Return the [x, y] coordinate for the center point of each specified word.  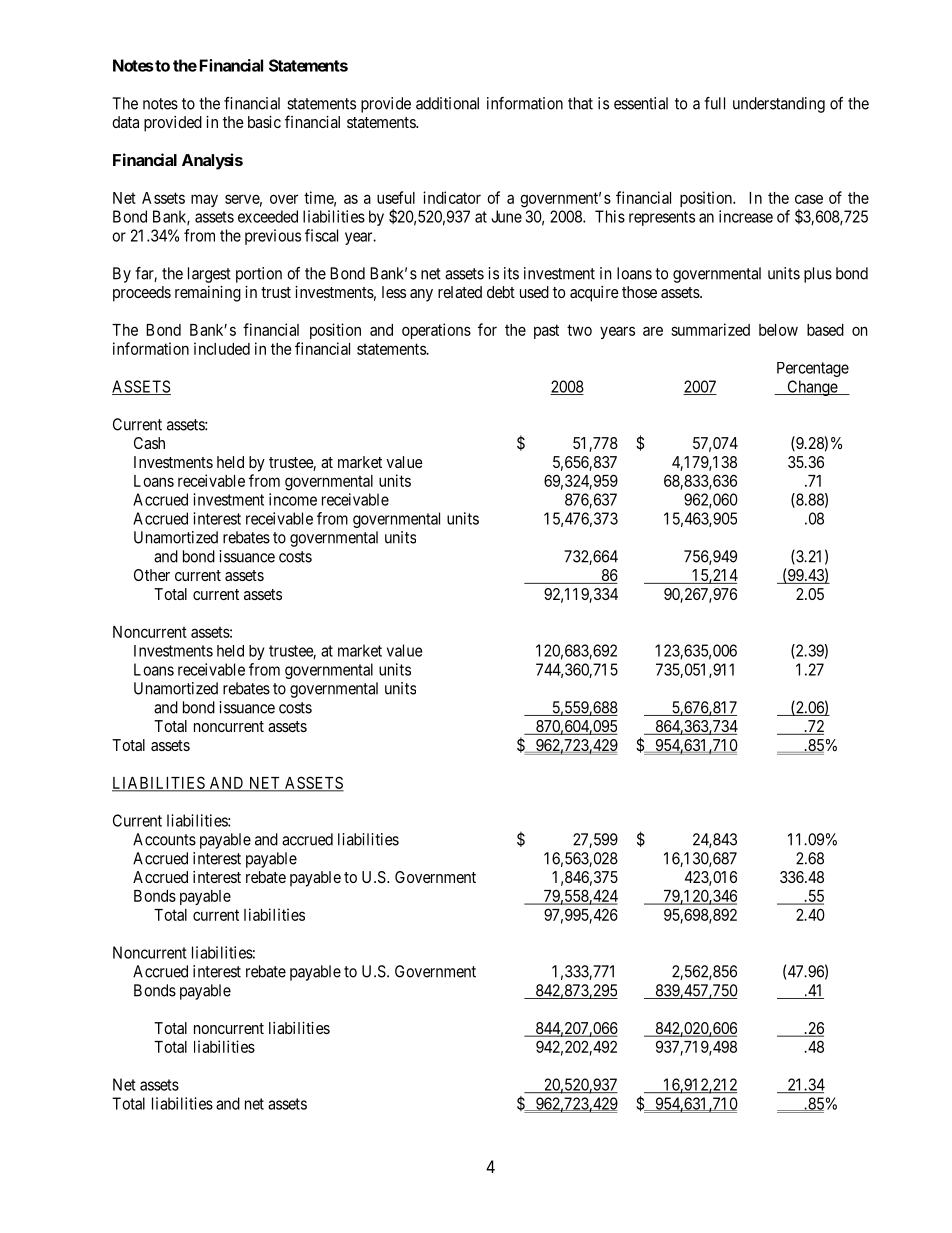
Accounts [164, 839]
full [714, 103]
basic [264, 122]
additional [447, 103]
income [293, 499]
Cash [149, 443]
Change [812, 388]
